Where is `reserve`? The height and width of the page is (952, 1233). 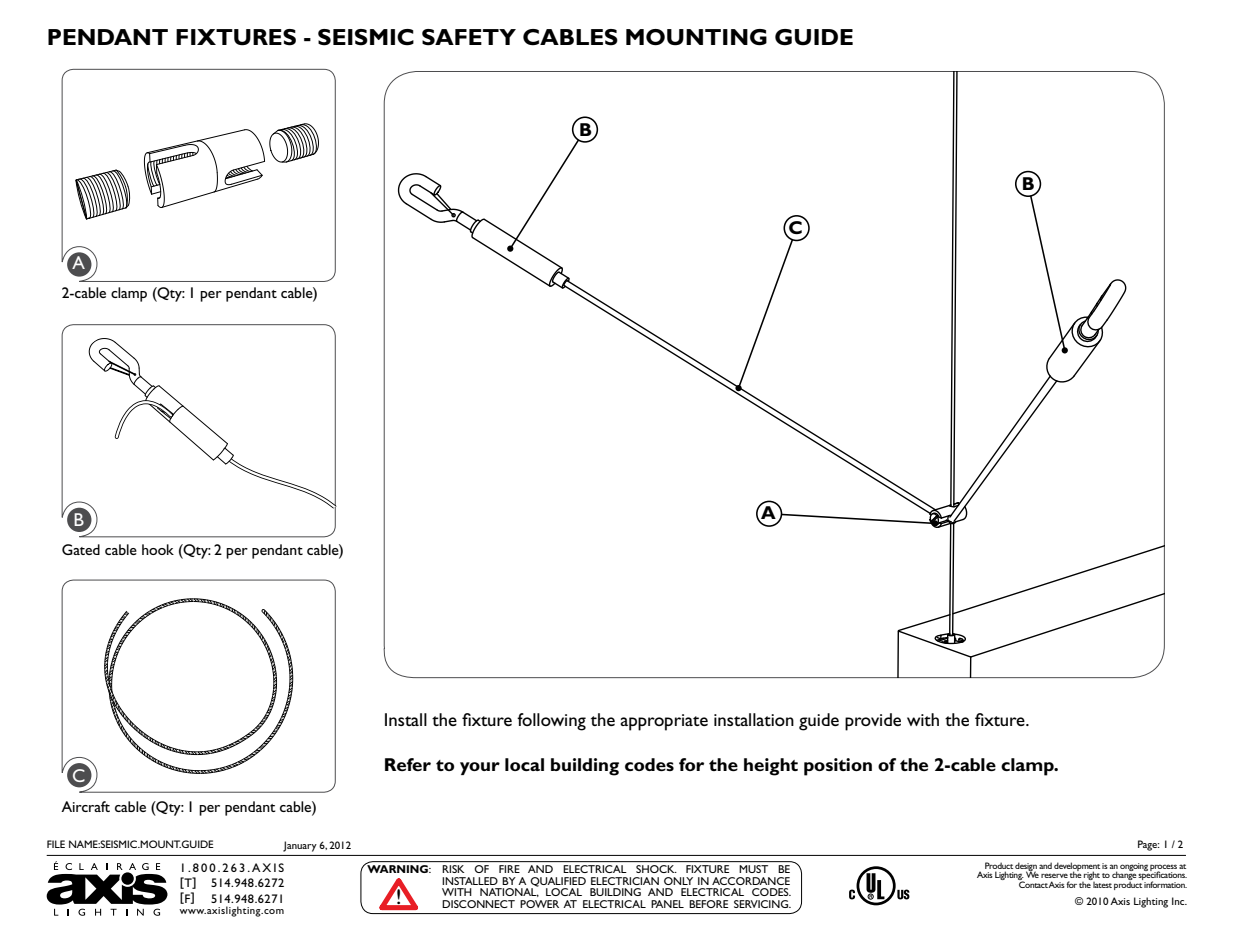 reserve is located at coordinates (1054, 875).
